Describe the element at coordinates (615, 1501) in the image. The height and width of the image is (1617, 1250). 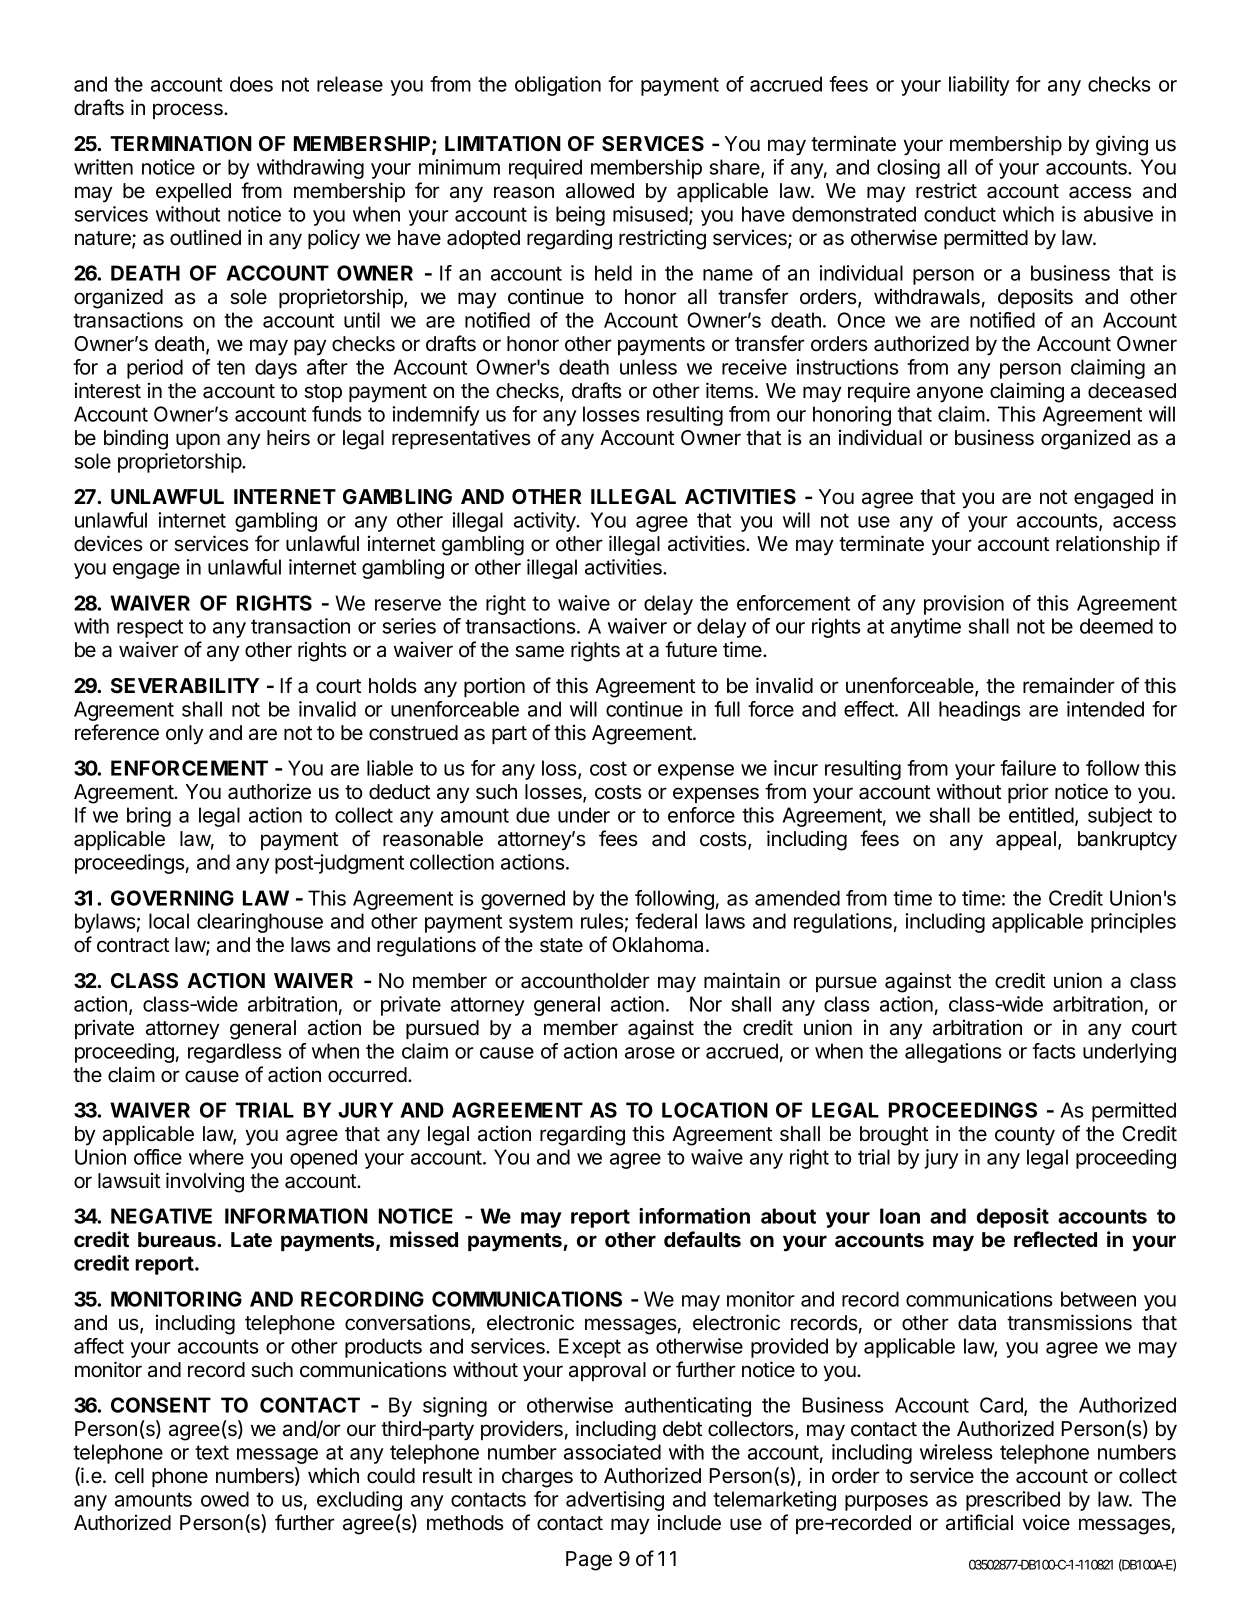
I see `advertising` at that location.
